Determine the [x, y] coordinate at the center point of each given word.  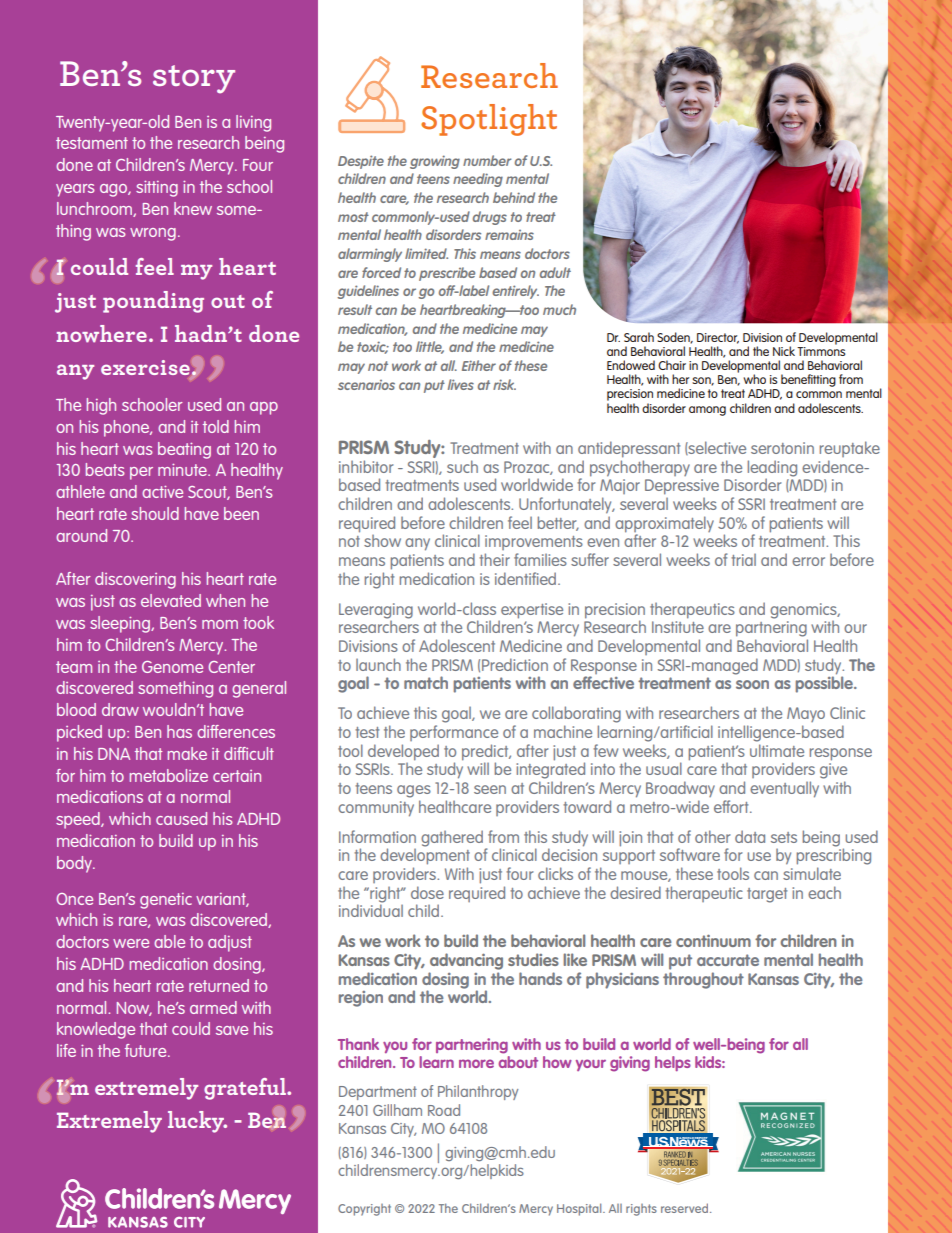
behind [514, 197]
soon [752, 684]
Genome [172, 667]
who [754, 379]
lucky [197, 1122]
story [194, 79]
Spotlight [489, 120]
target [767, 895]
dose [427, 892]
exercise [145, 367]
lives [461, 384]
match [426, 682]
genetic [166, 901]
